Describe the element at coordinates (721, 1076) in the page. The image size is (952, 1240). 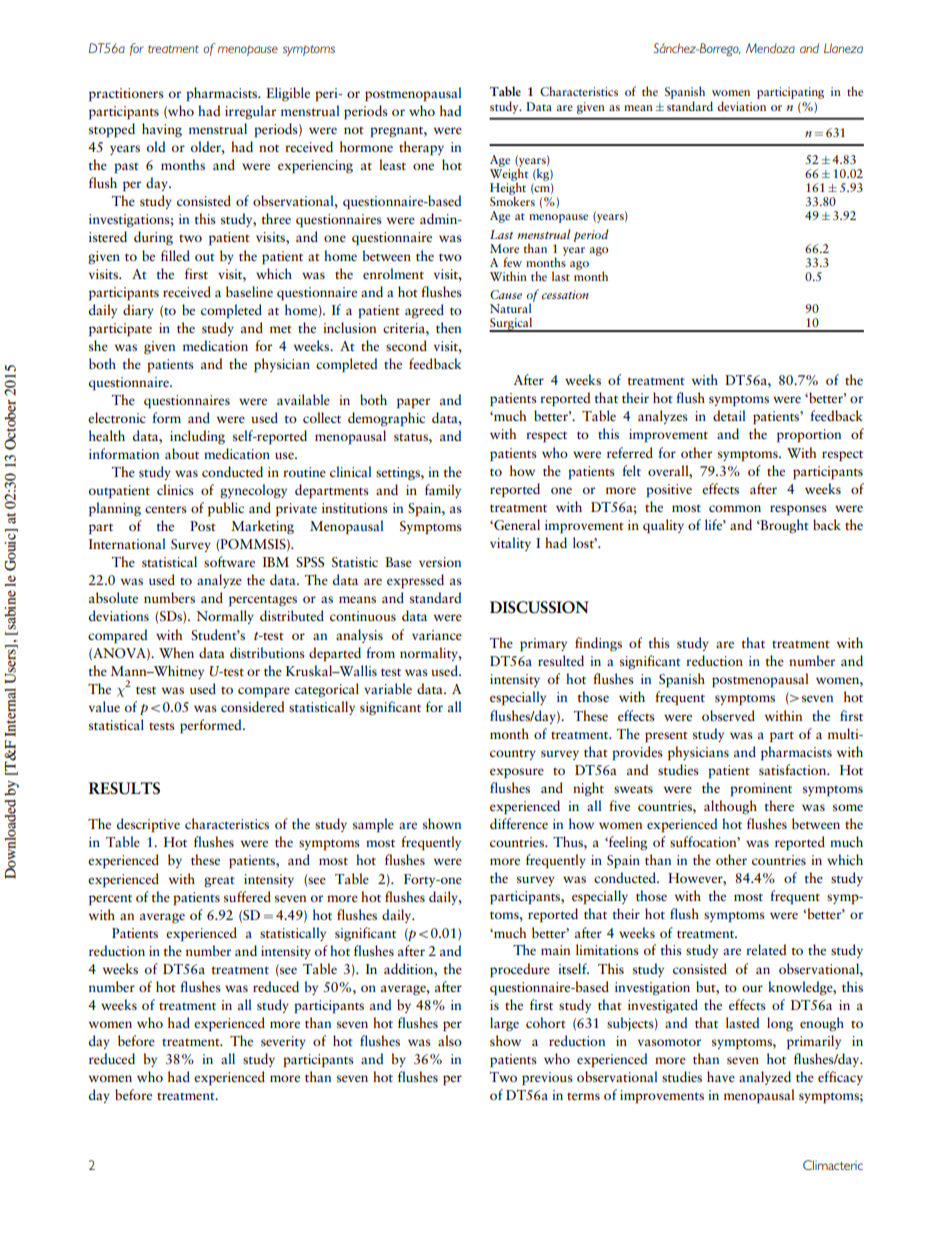
I see `have` at that location.
